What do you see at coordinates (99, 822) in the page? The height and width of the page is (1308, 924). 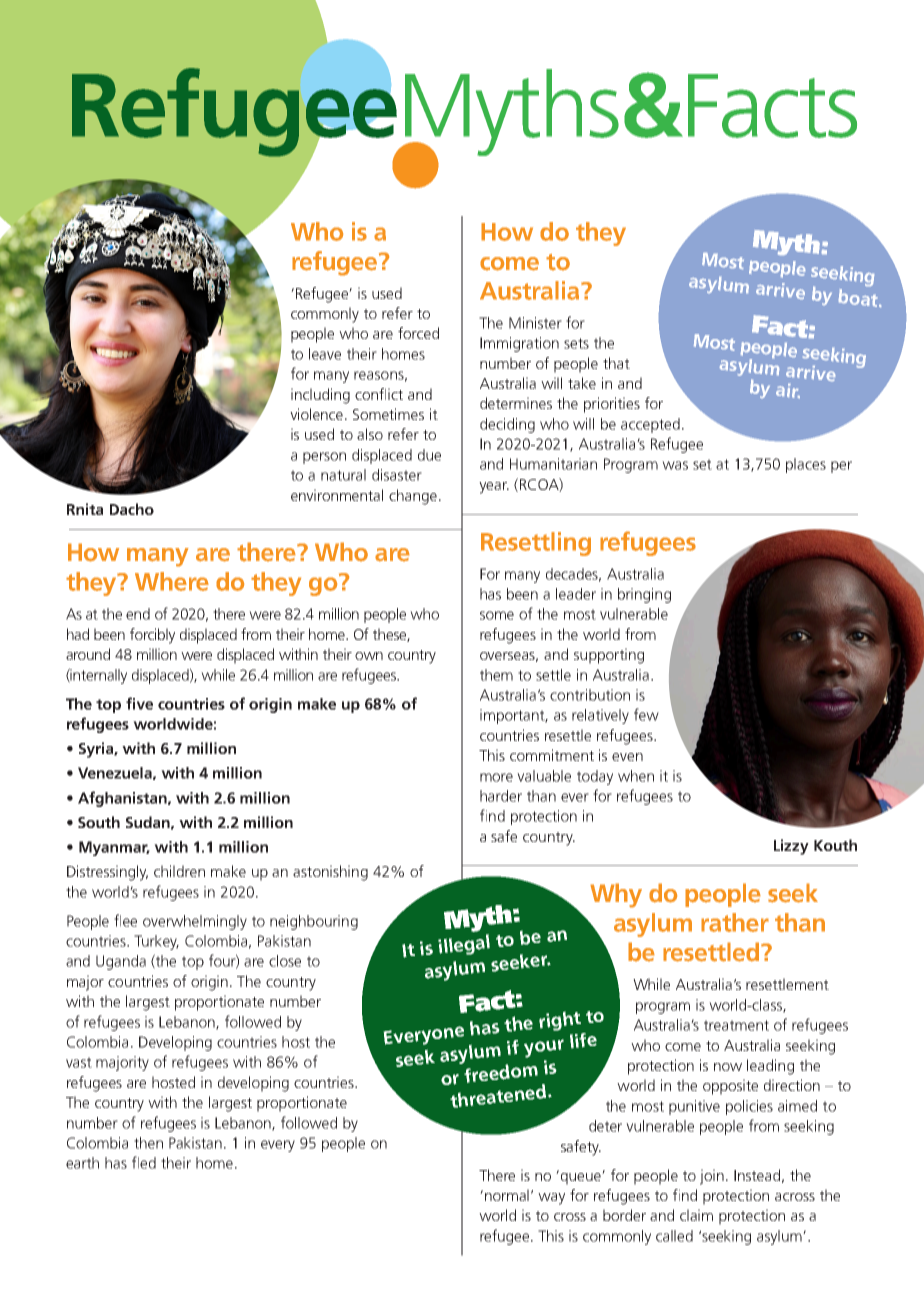 I see `South` at bounding box center [99, 822].
